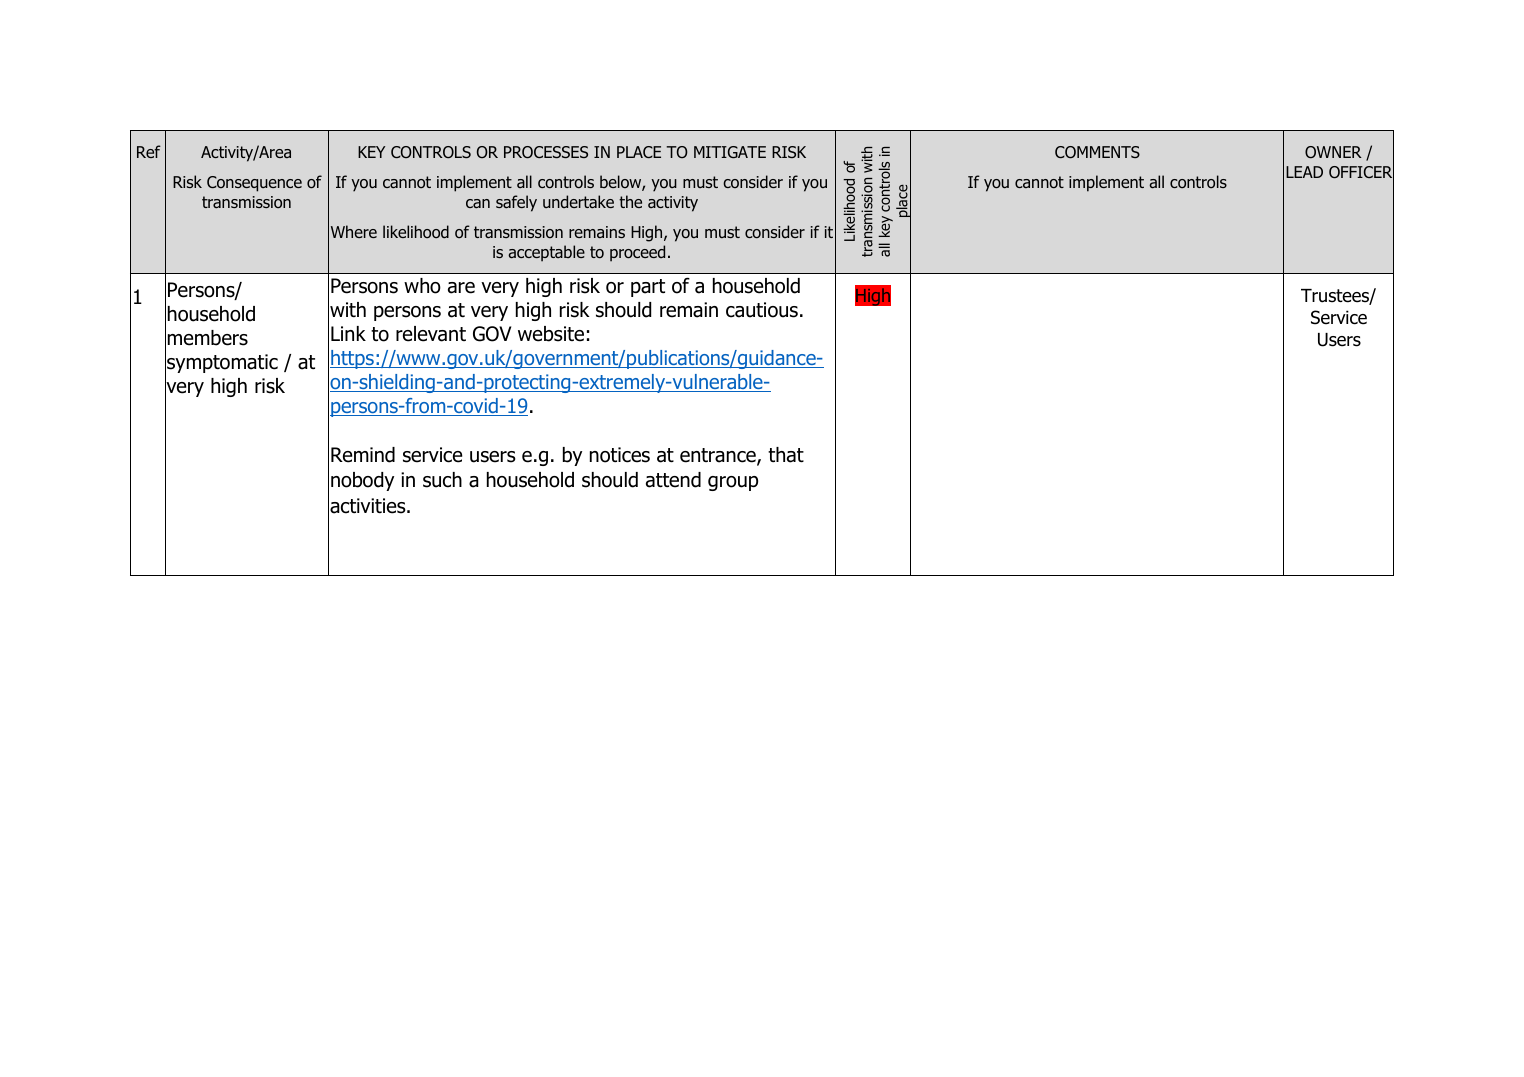 This image has height=1077, width=1524. I want to click on Link, so click(348, 333).
